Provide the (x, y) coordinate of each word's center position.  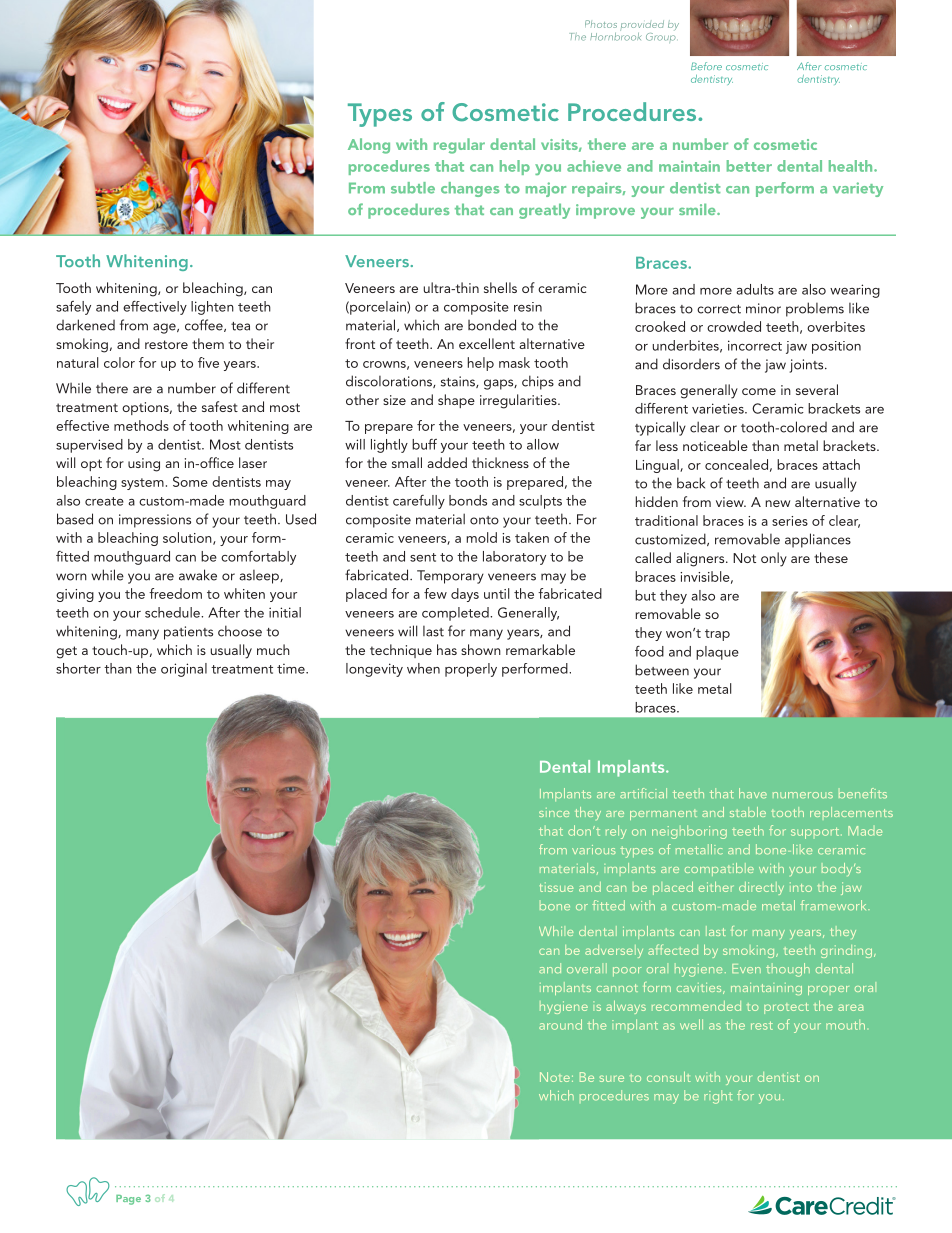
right (718, 1097)
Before (706, 66)
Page (128, 1200)
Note (555, 1077)
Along (369, 146)
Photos (601, 24)
